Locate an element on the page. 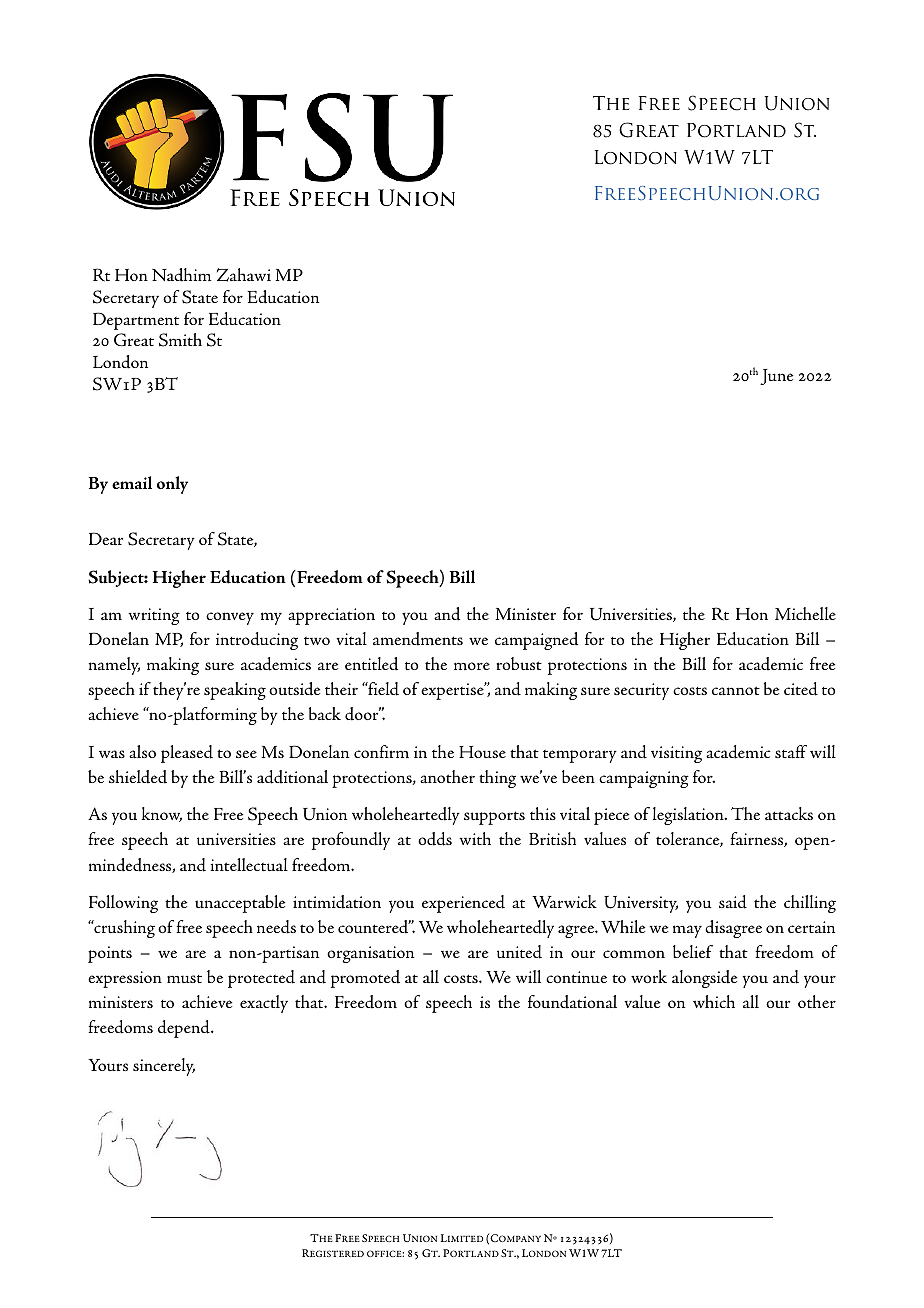 This document has height=1308, width=924. June is located at coordinates (776, 377).
